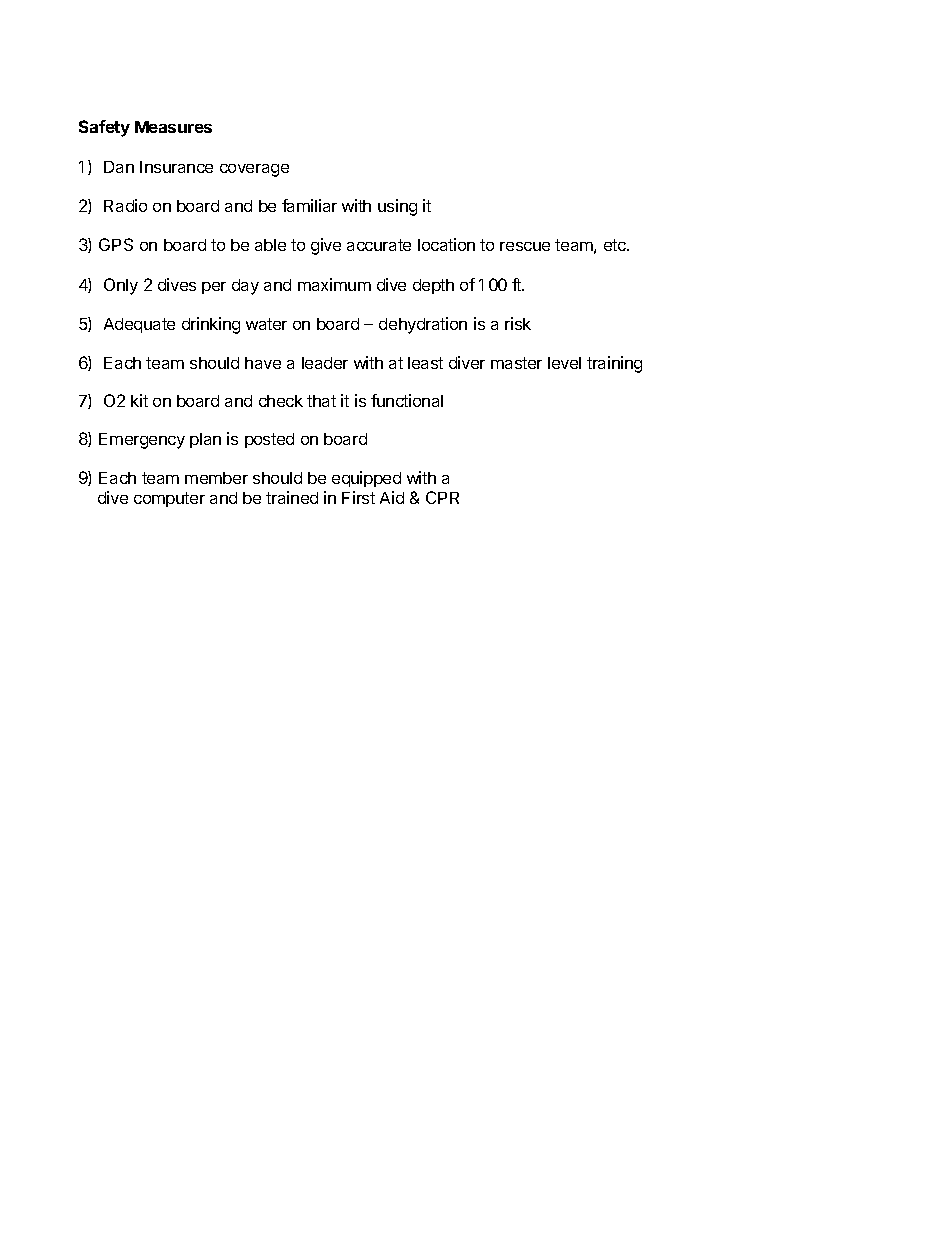  What do you see at coordinates (525, 246) in the screenshot?
I see `rescue` at bounding box center [525, 246].
